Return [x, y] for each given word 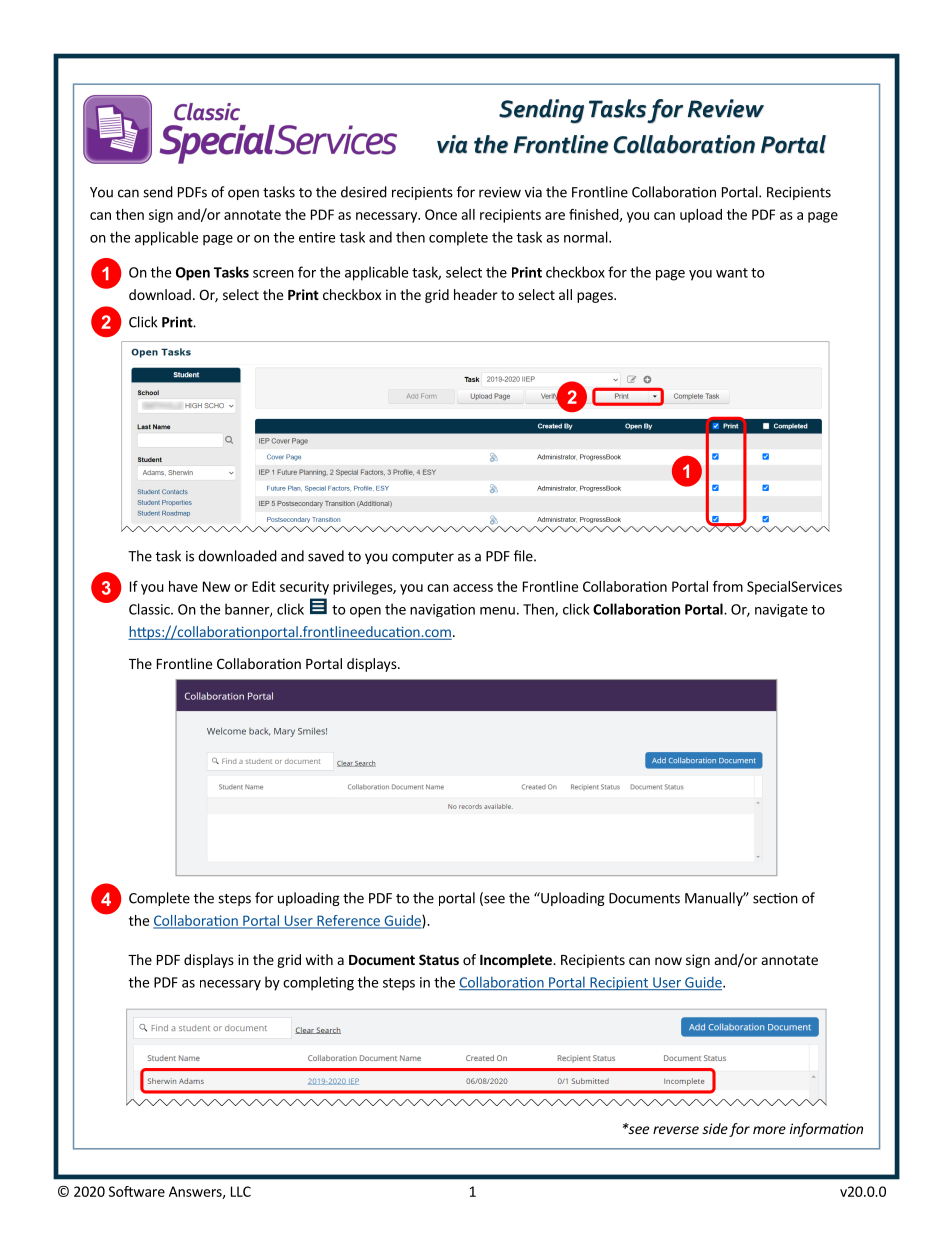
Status [439, 959]
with [319, 959]
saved [326, 556]
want [732, 273]
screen [273, 274]
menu [497, 611]
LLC [241, 1191]
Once [441, 214]
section [775, 898]
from [728, 586]
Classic [150, 609]
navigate [781, 610]
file [524, 556]
